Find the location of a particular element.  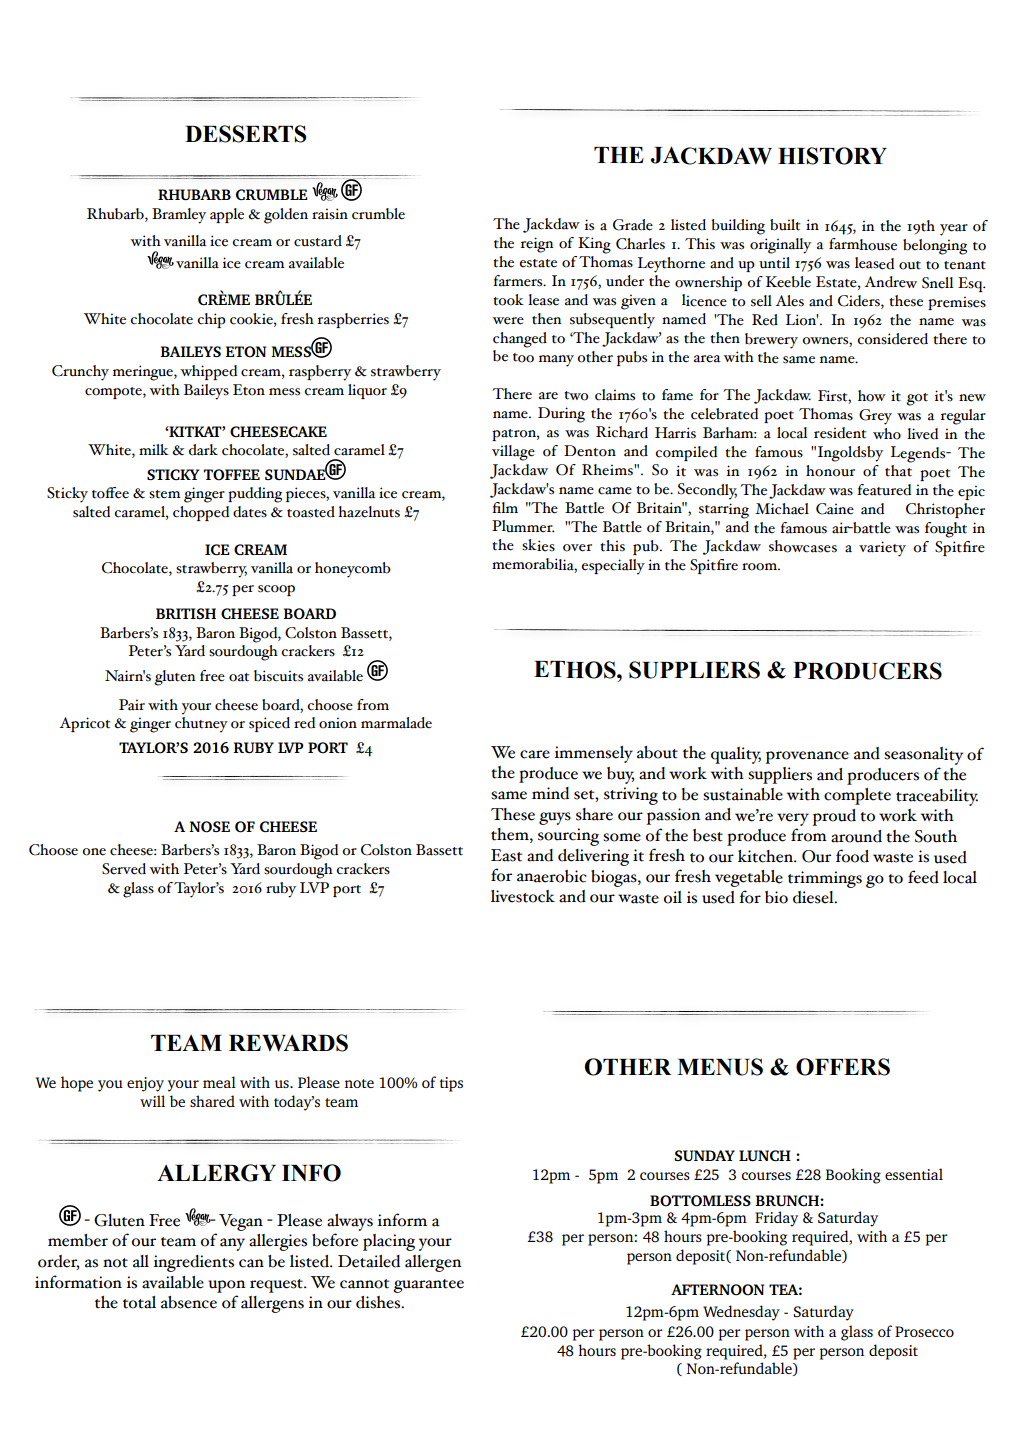

provenance is located at coordinates (807, 757).
